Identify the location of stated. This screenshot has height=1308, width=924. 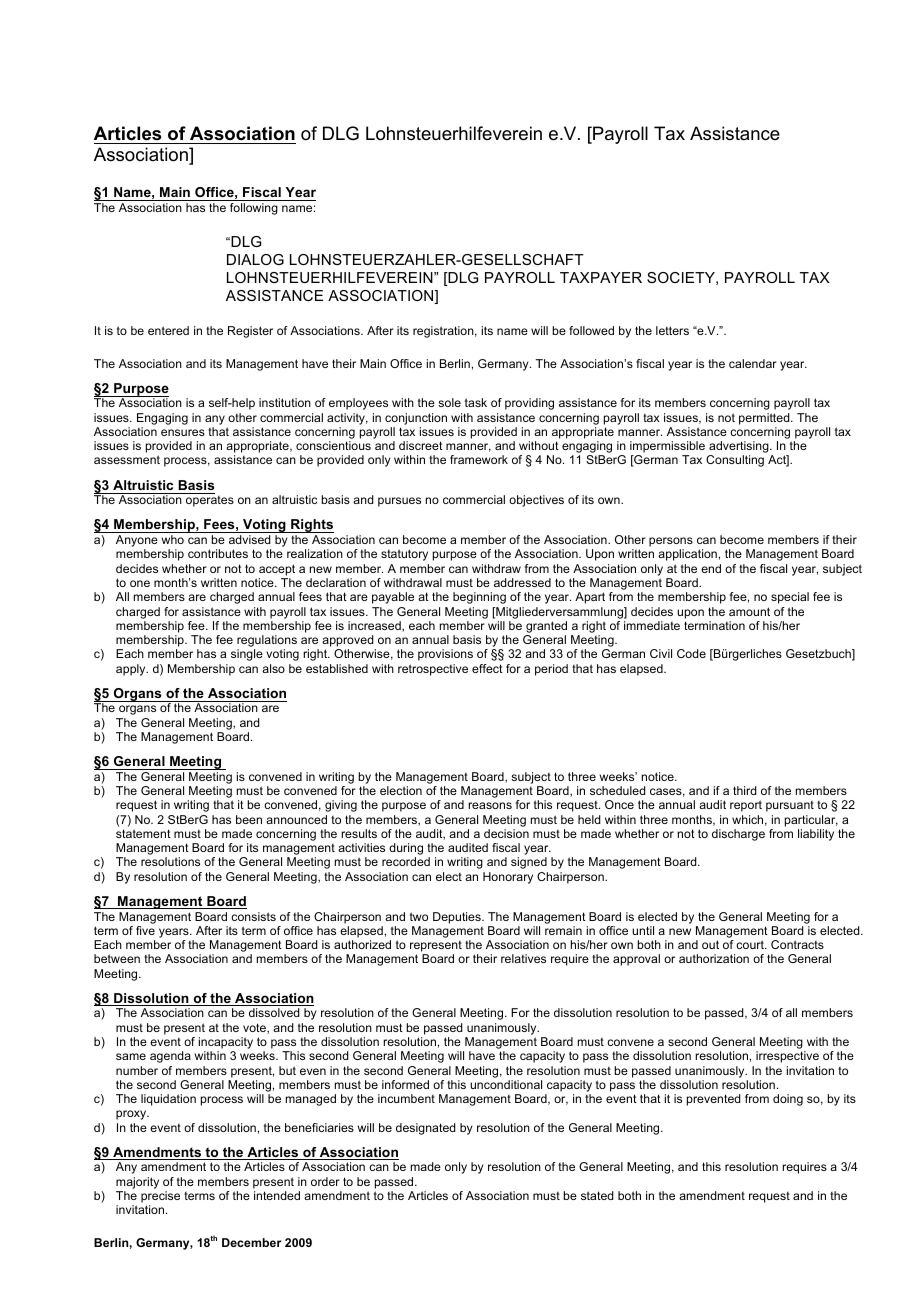
(597, 1195).
